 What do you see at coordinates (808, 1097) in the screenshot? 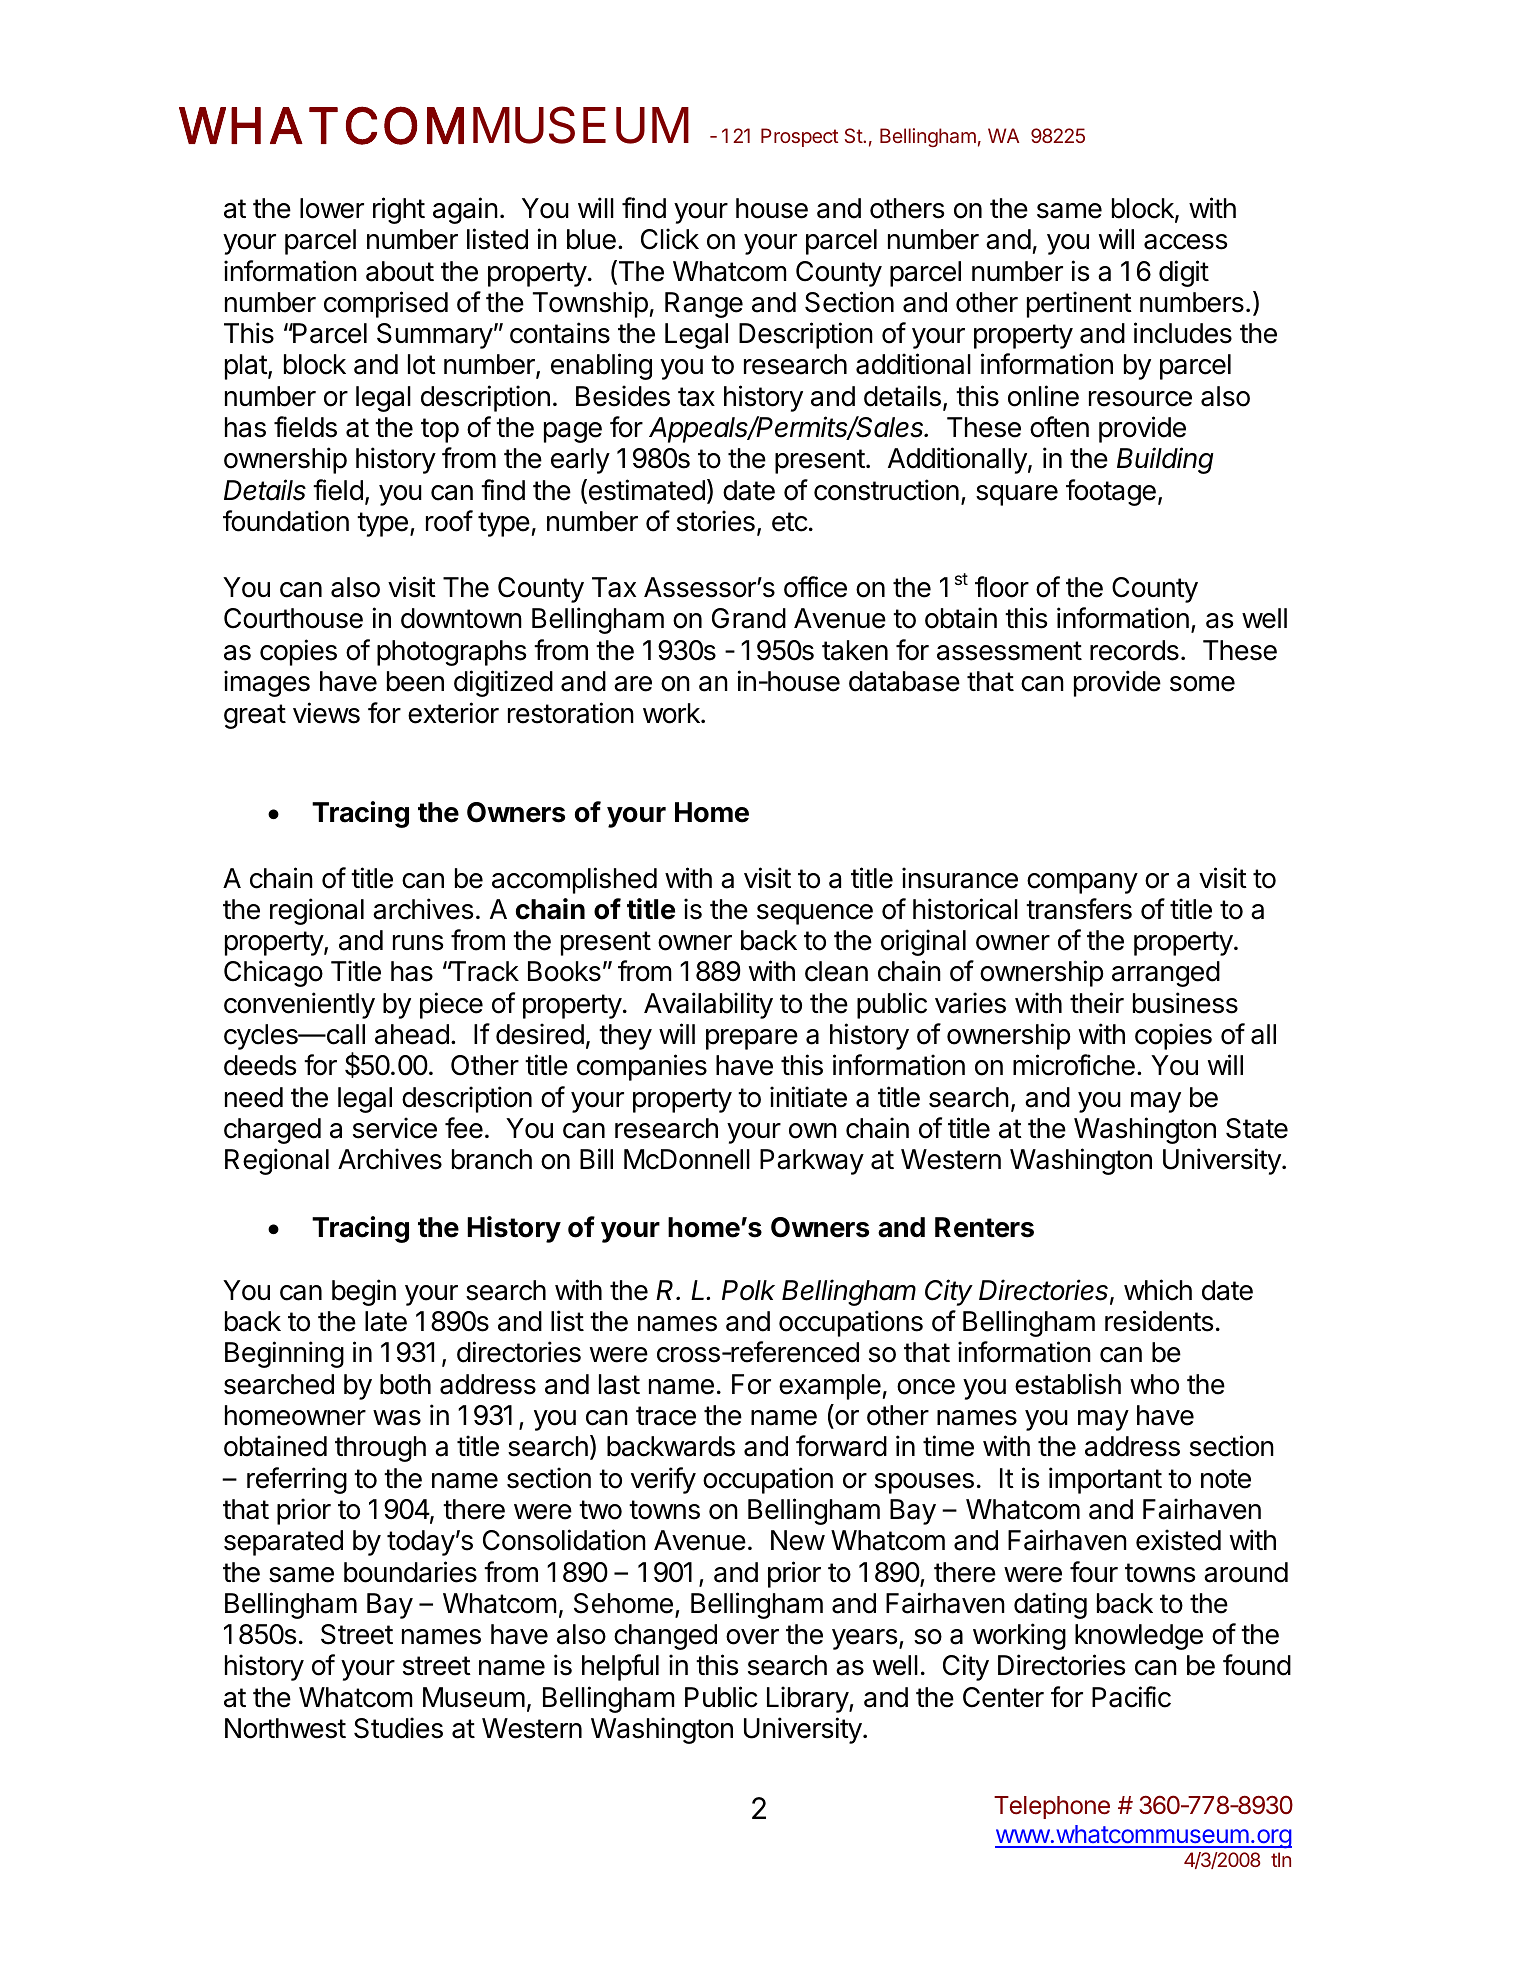
I see `initiate` at bounding box center [808, 1097].
